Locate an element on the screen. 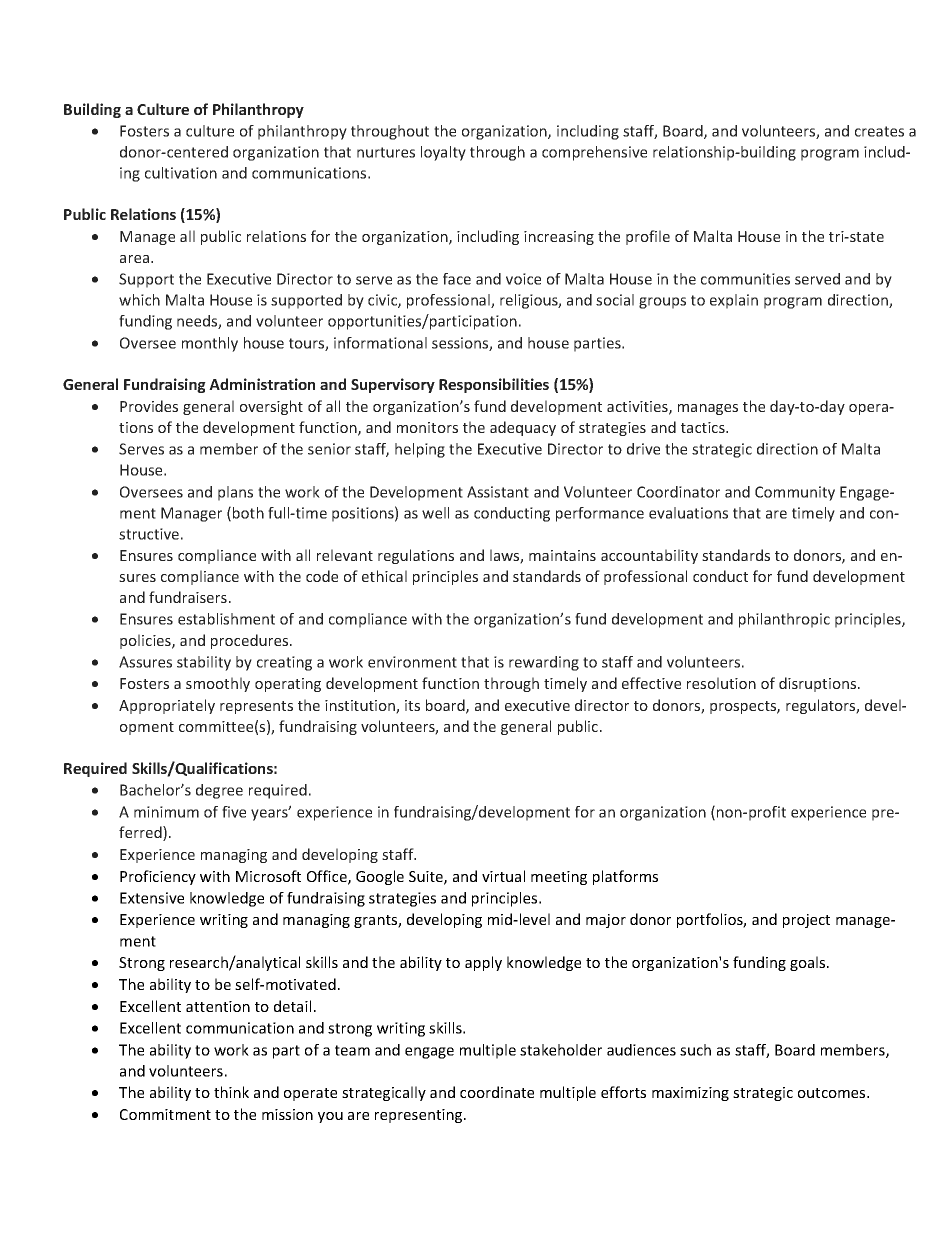  think is located at coordinates (231, 1092).
